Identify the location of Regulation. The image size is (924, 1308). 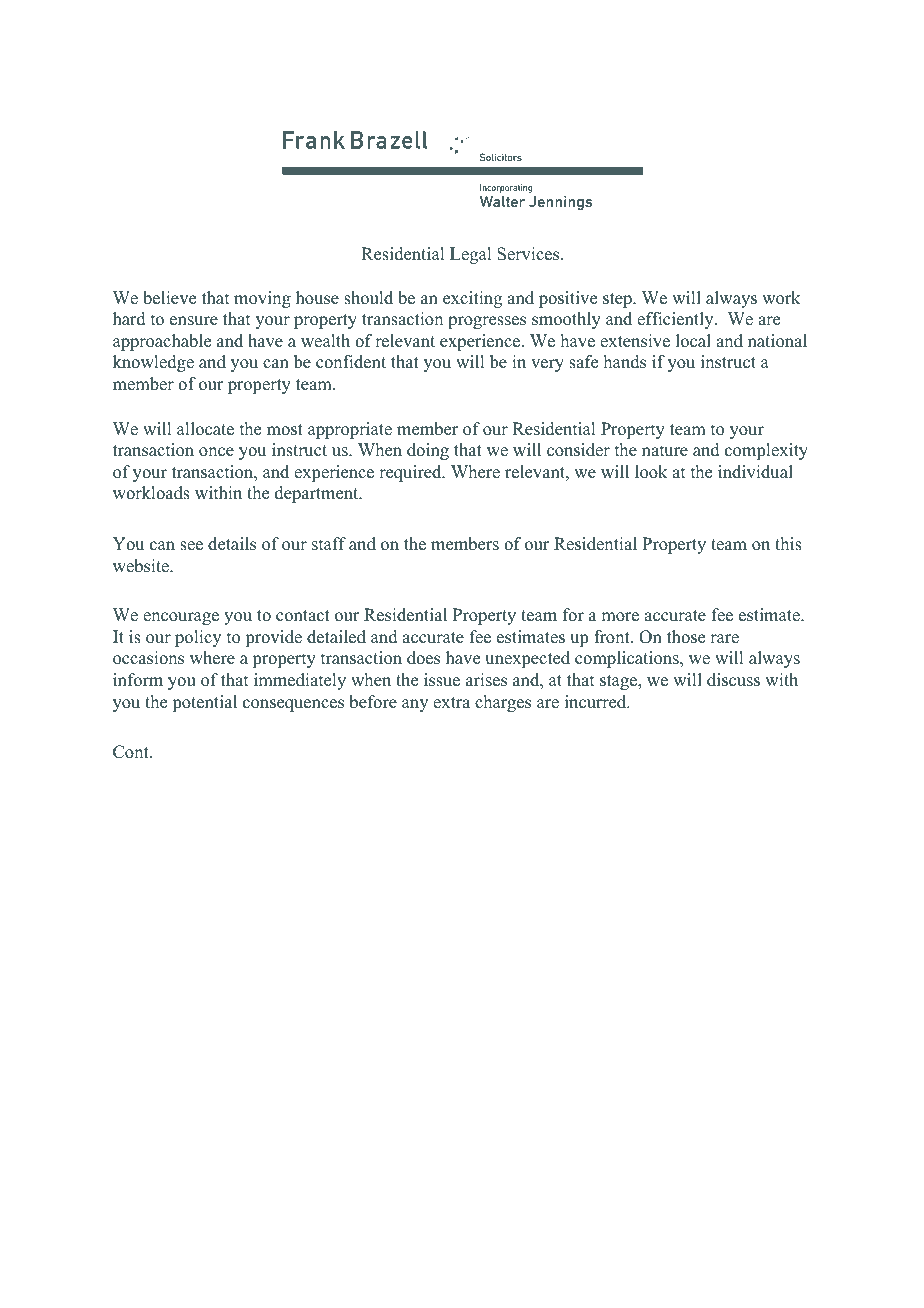
(581, 1185).
